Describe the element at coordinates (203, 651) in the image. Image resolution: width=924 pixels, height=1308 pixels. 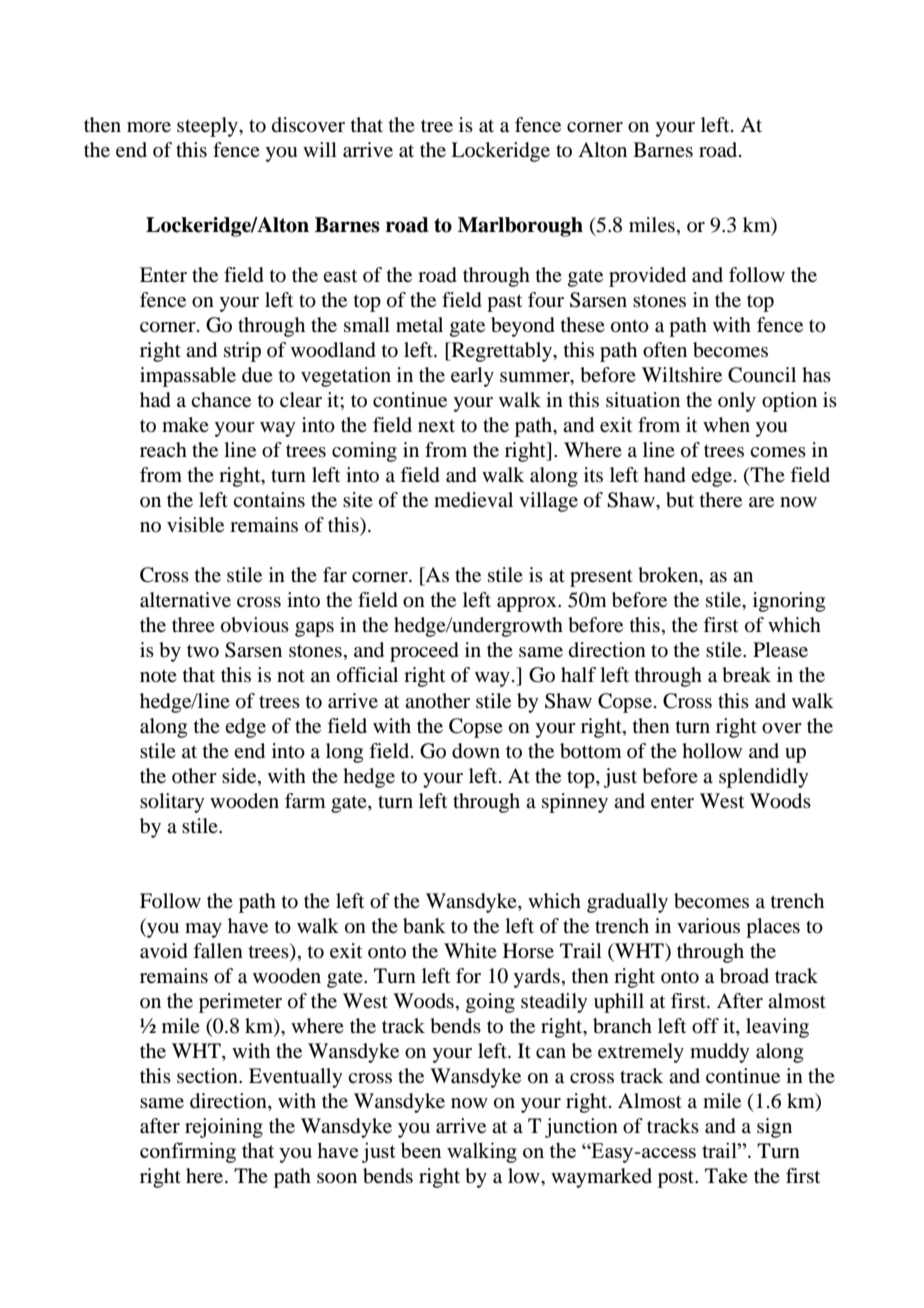
I see `two` at that location.
